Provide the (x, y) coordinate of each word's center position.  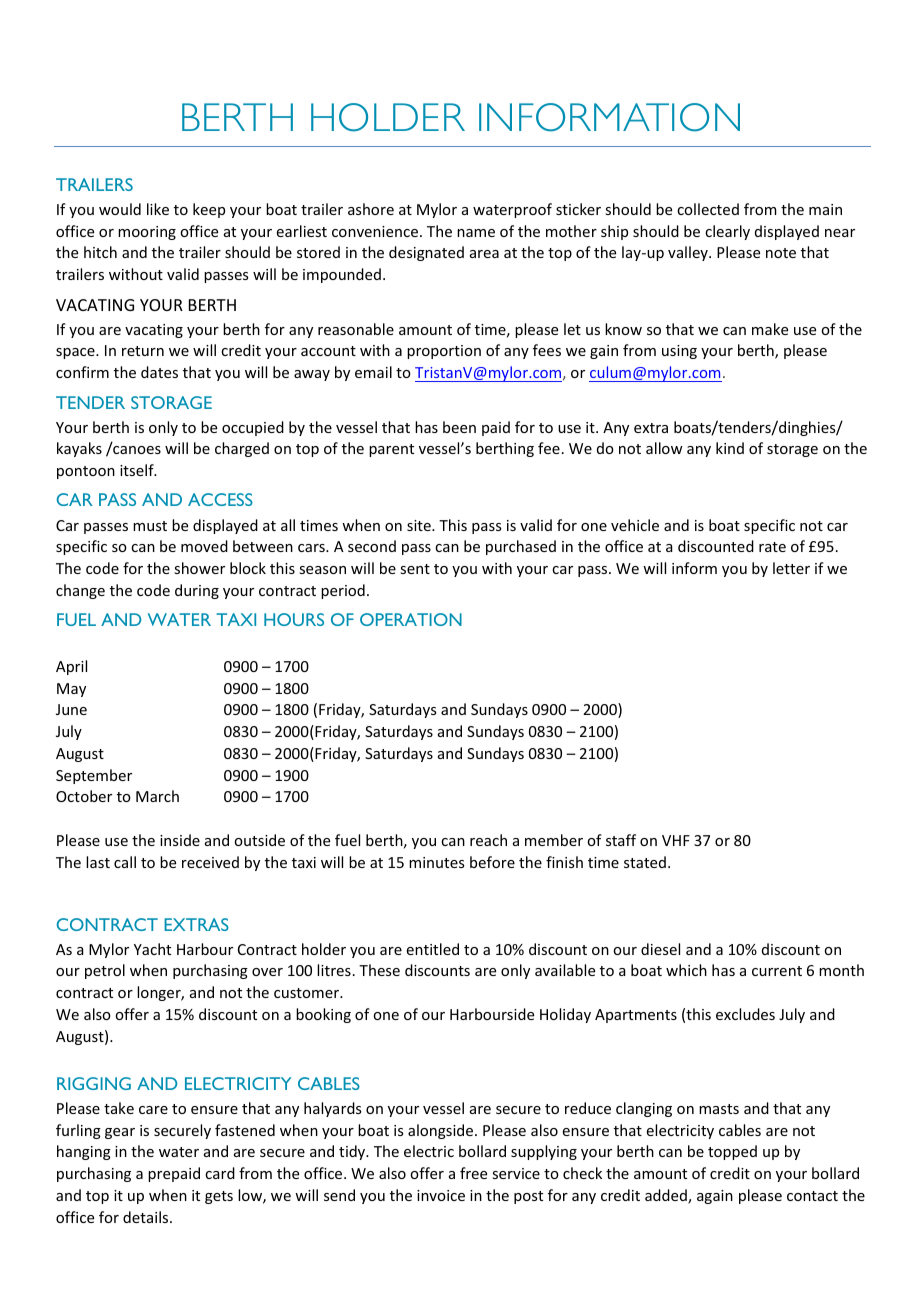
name (476, 233)
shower (199, 568)
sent (415, 569)
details (147, 1217)
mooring (147, 233)
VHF (676, 840)
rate (772, 547)
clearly (727, 232)
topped (732, 1152)
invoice (441, 1195)
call (125, 862)
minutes (436, 862)
